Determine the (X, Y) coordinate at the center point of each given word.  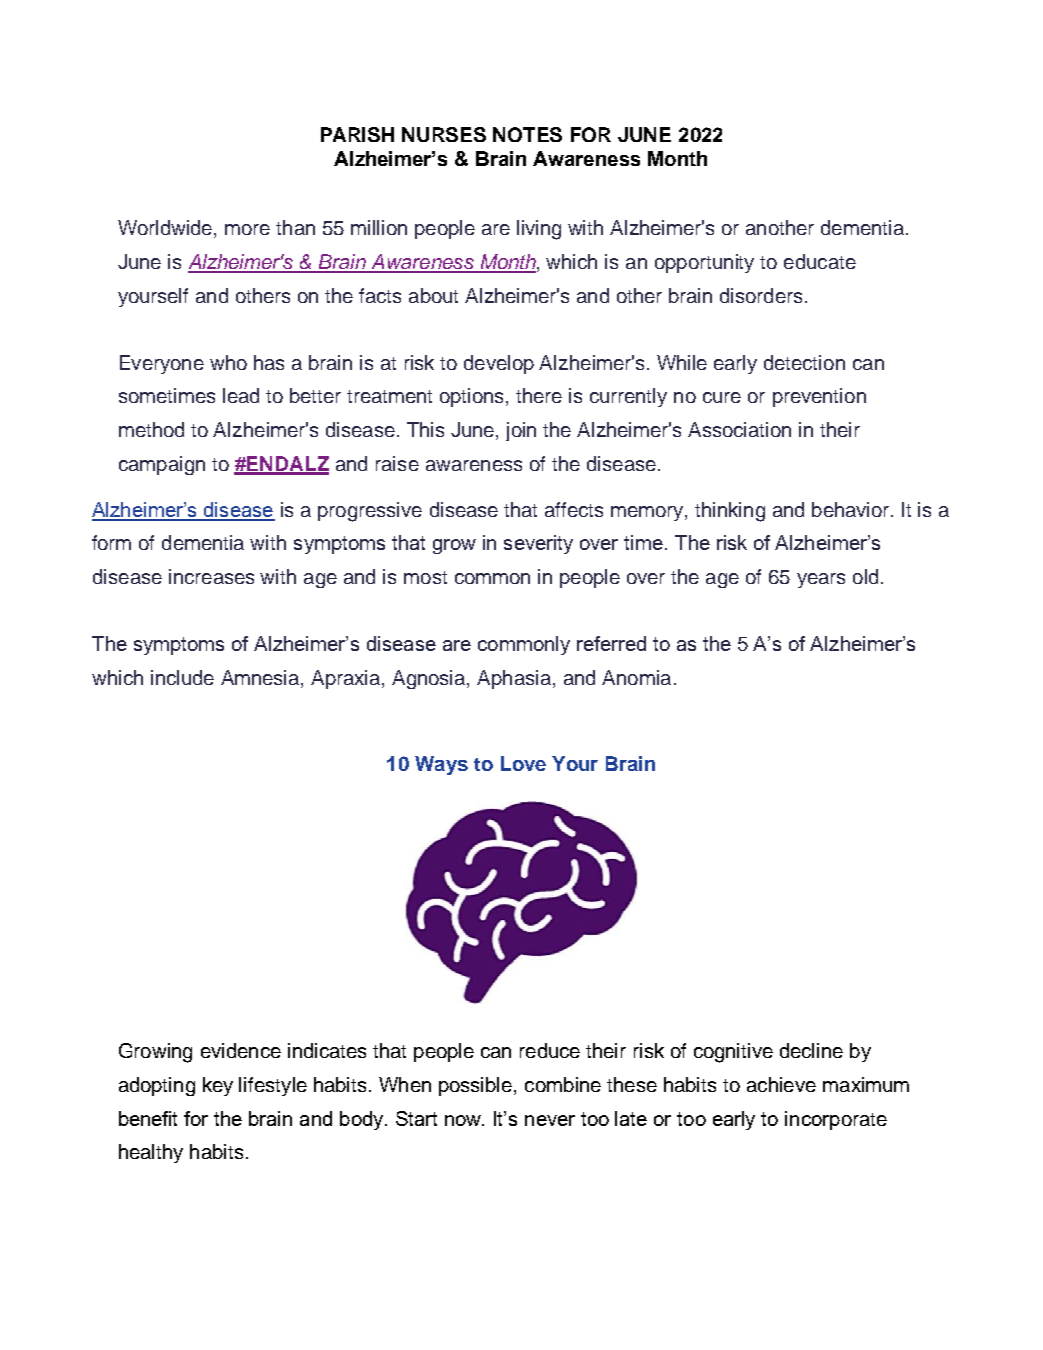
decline (811, 1050)
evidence (241, 1050)
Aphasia (514, 679)
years (821, 580)
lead (241, 395)
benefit (148, 1118)
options (473, 397)
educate (820, 261)
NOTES (527, 134)
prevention (819, 397)
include (182, 677)
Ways (441, 765)
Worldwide (166, 229)
